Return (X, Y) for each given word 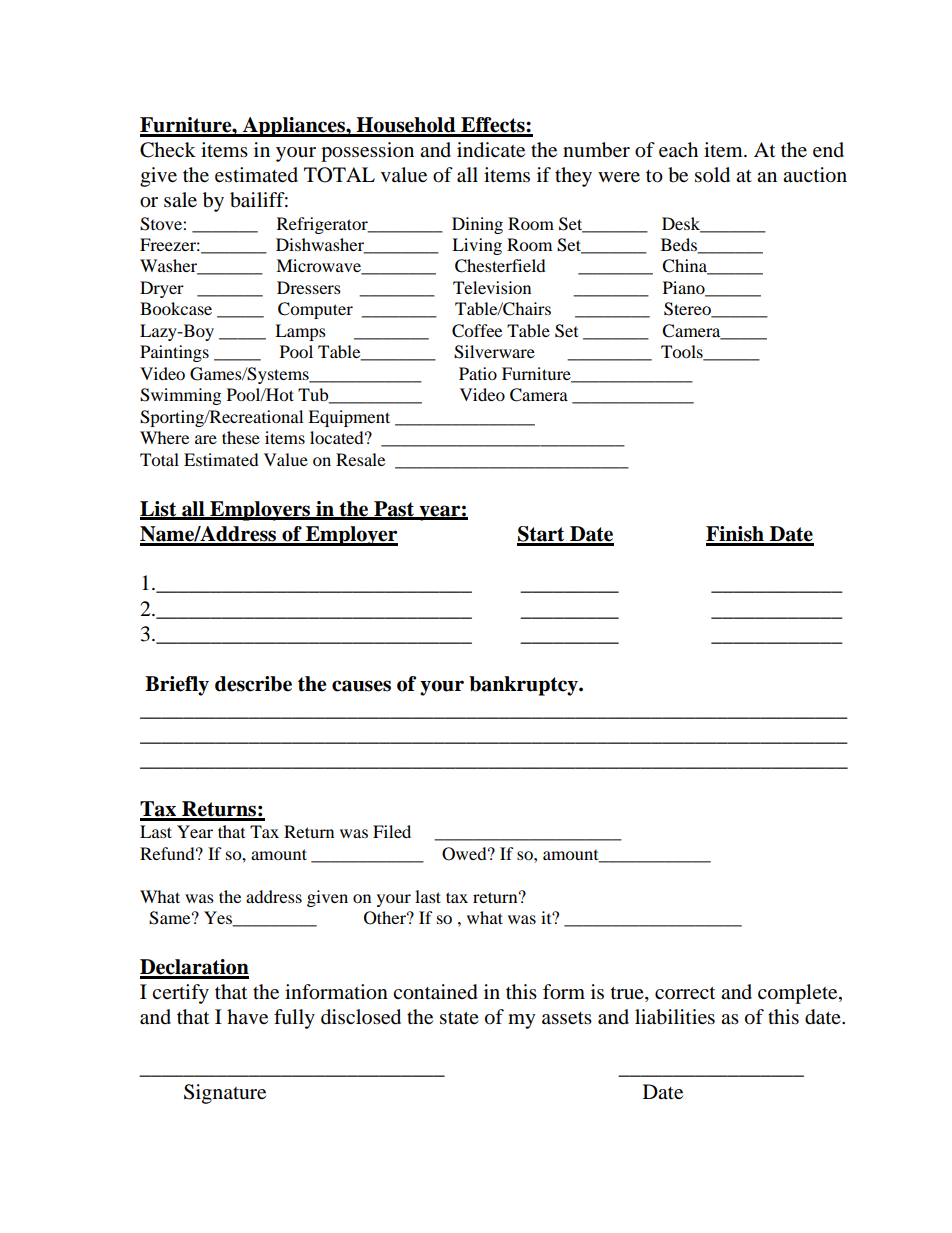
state (459, 1018)
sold (712, 175)
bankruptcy (524, 686)
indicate (491, 150)
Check (168, 150)
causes (361, 686)
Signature (225, 1094)
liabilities (675, 1017)
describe (253, 684)
